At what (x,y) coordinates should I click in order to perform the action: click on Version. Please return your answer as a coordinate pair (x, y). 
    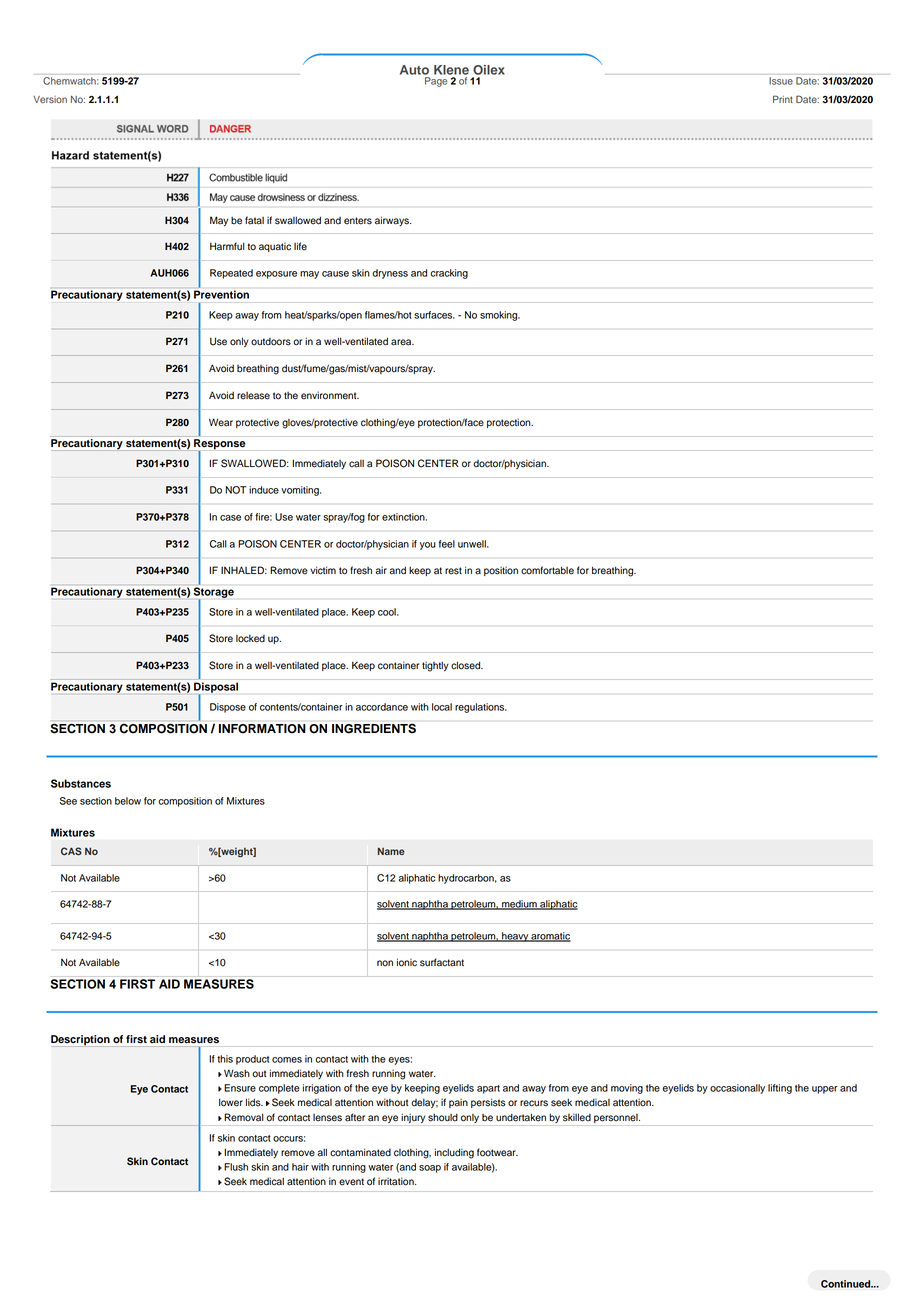
    Looking at the image, I should click on (50, 99).
